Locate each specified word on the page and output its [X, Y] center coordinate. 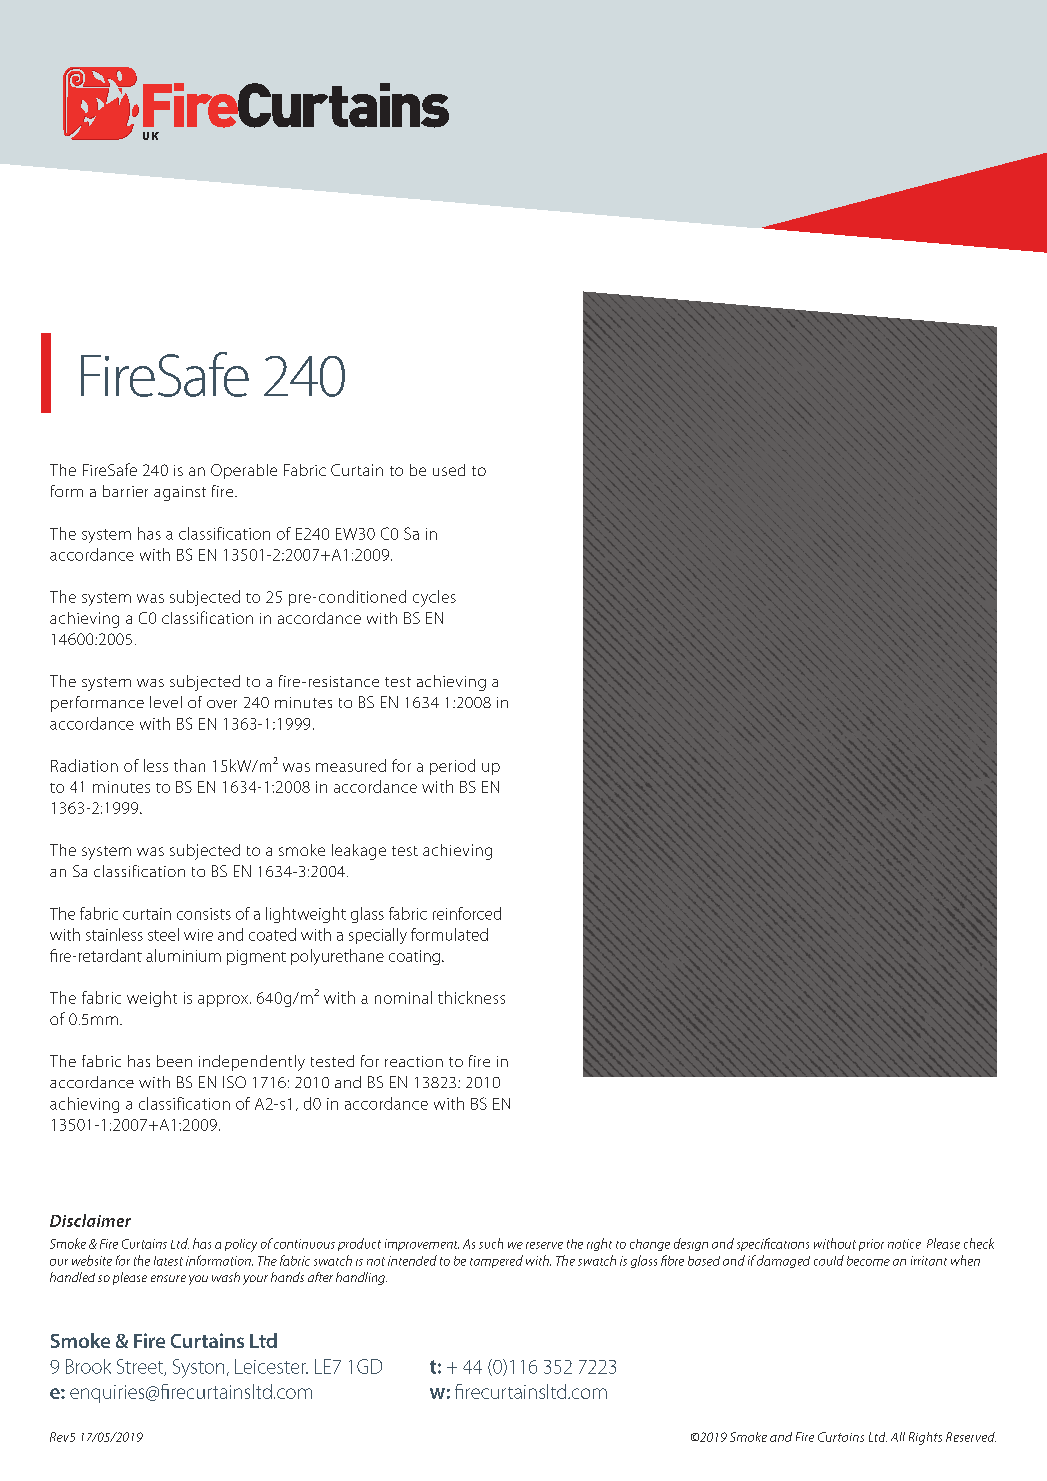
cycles [434, 598]
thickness [471, 997]
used [449, 470]
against [180, 493]
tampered [496, 1261]
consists [204, 914]
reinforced [467, 913]
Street [141, 1367]
